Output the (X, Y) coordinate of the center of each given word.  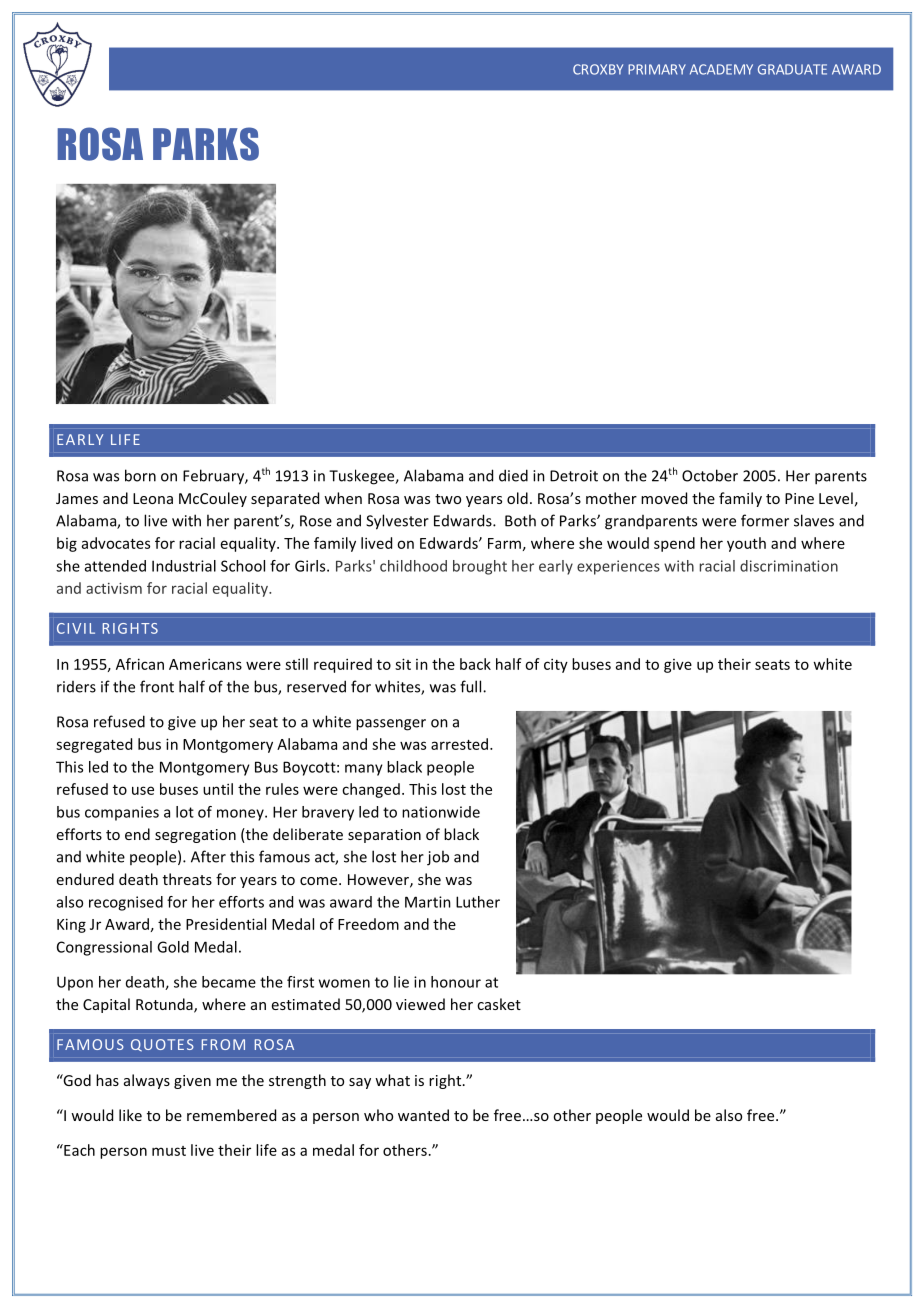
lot (185, 812)
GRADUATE (792, 69)
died (513, 475)
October (710, 475)
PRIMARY (657, 69)
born (140, 475)
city (556, 665)
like (130, 1115)
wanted (423, 1115)
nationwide (441, 812)
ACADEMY (721, 69)
